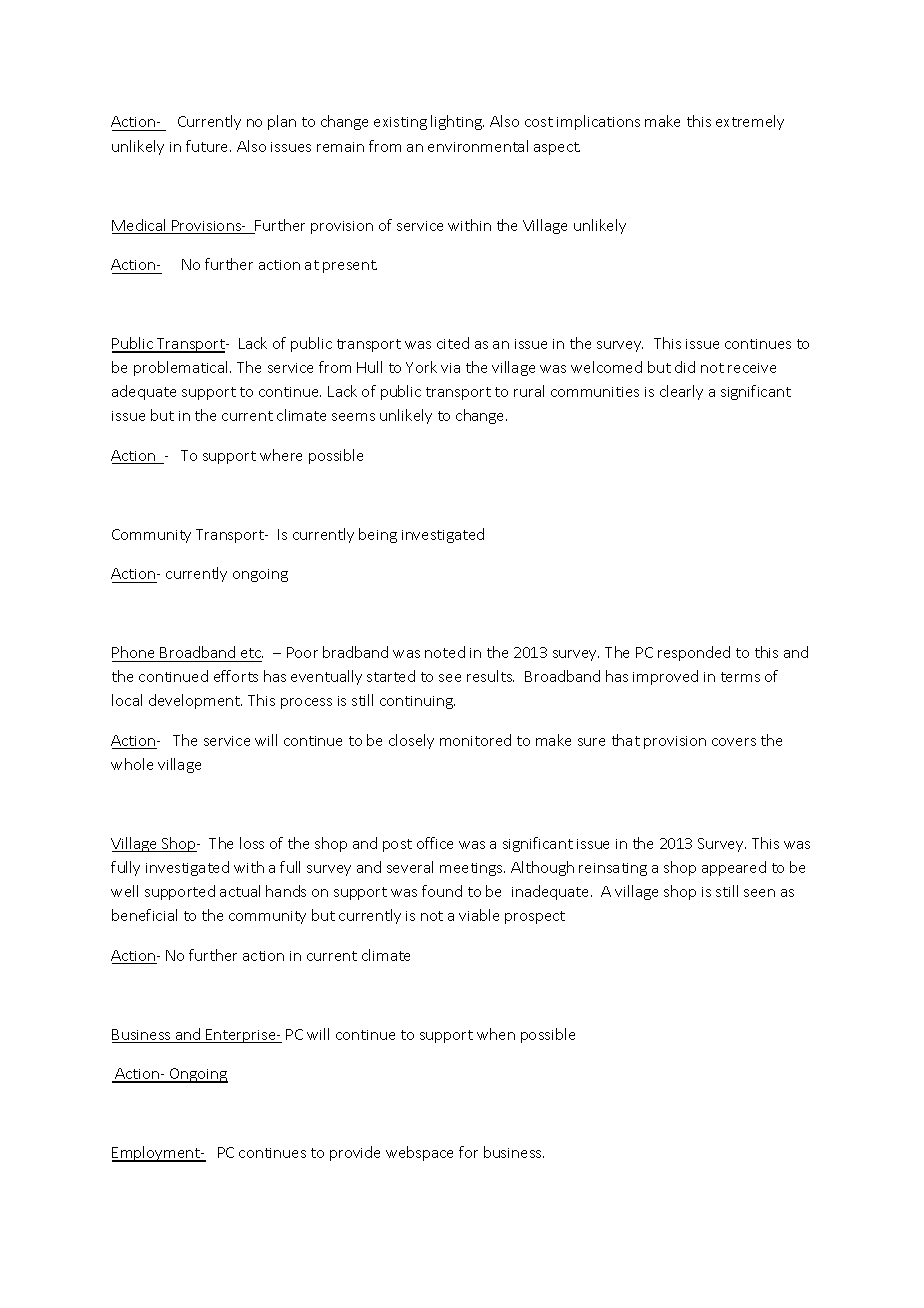 The image size is (924, 1308). What do you see at coordinates (750, 122) in the screenshot?
I see `extremely` at bounding box center [750, 122].
